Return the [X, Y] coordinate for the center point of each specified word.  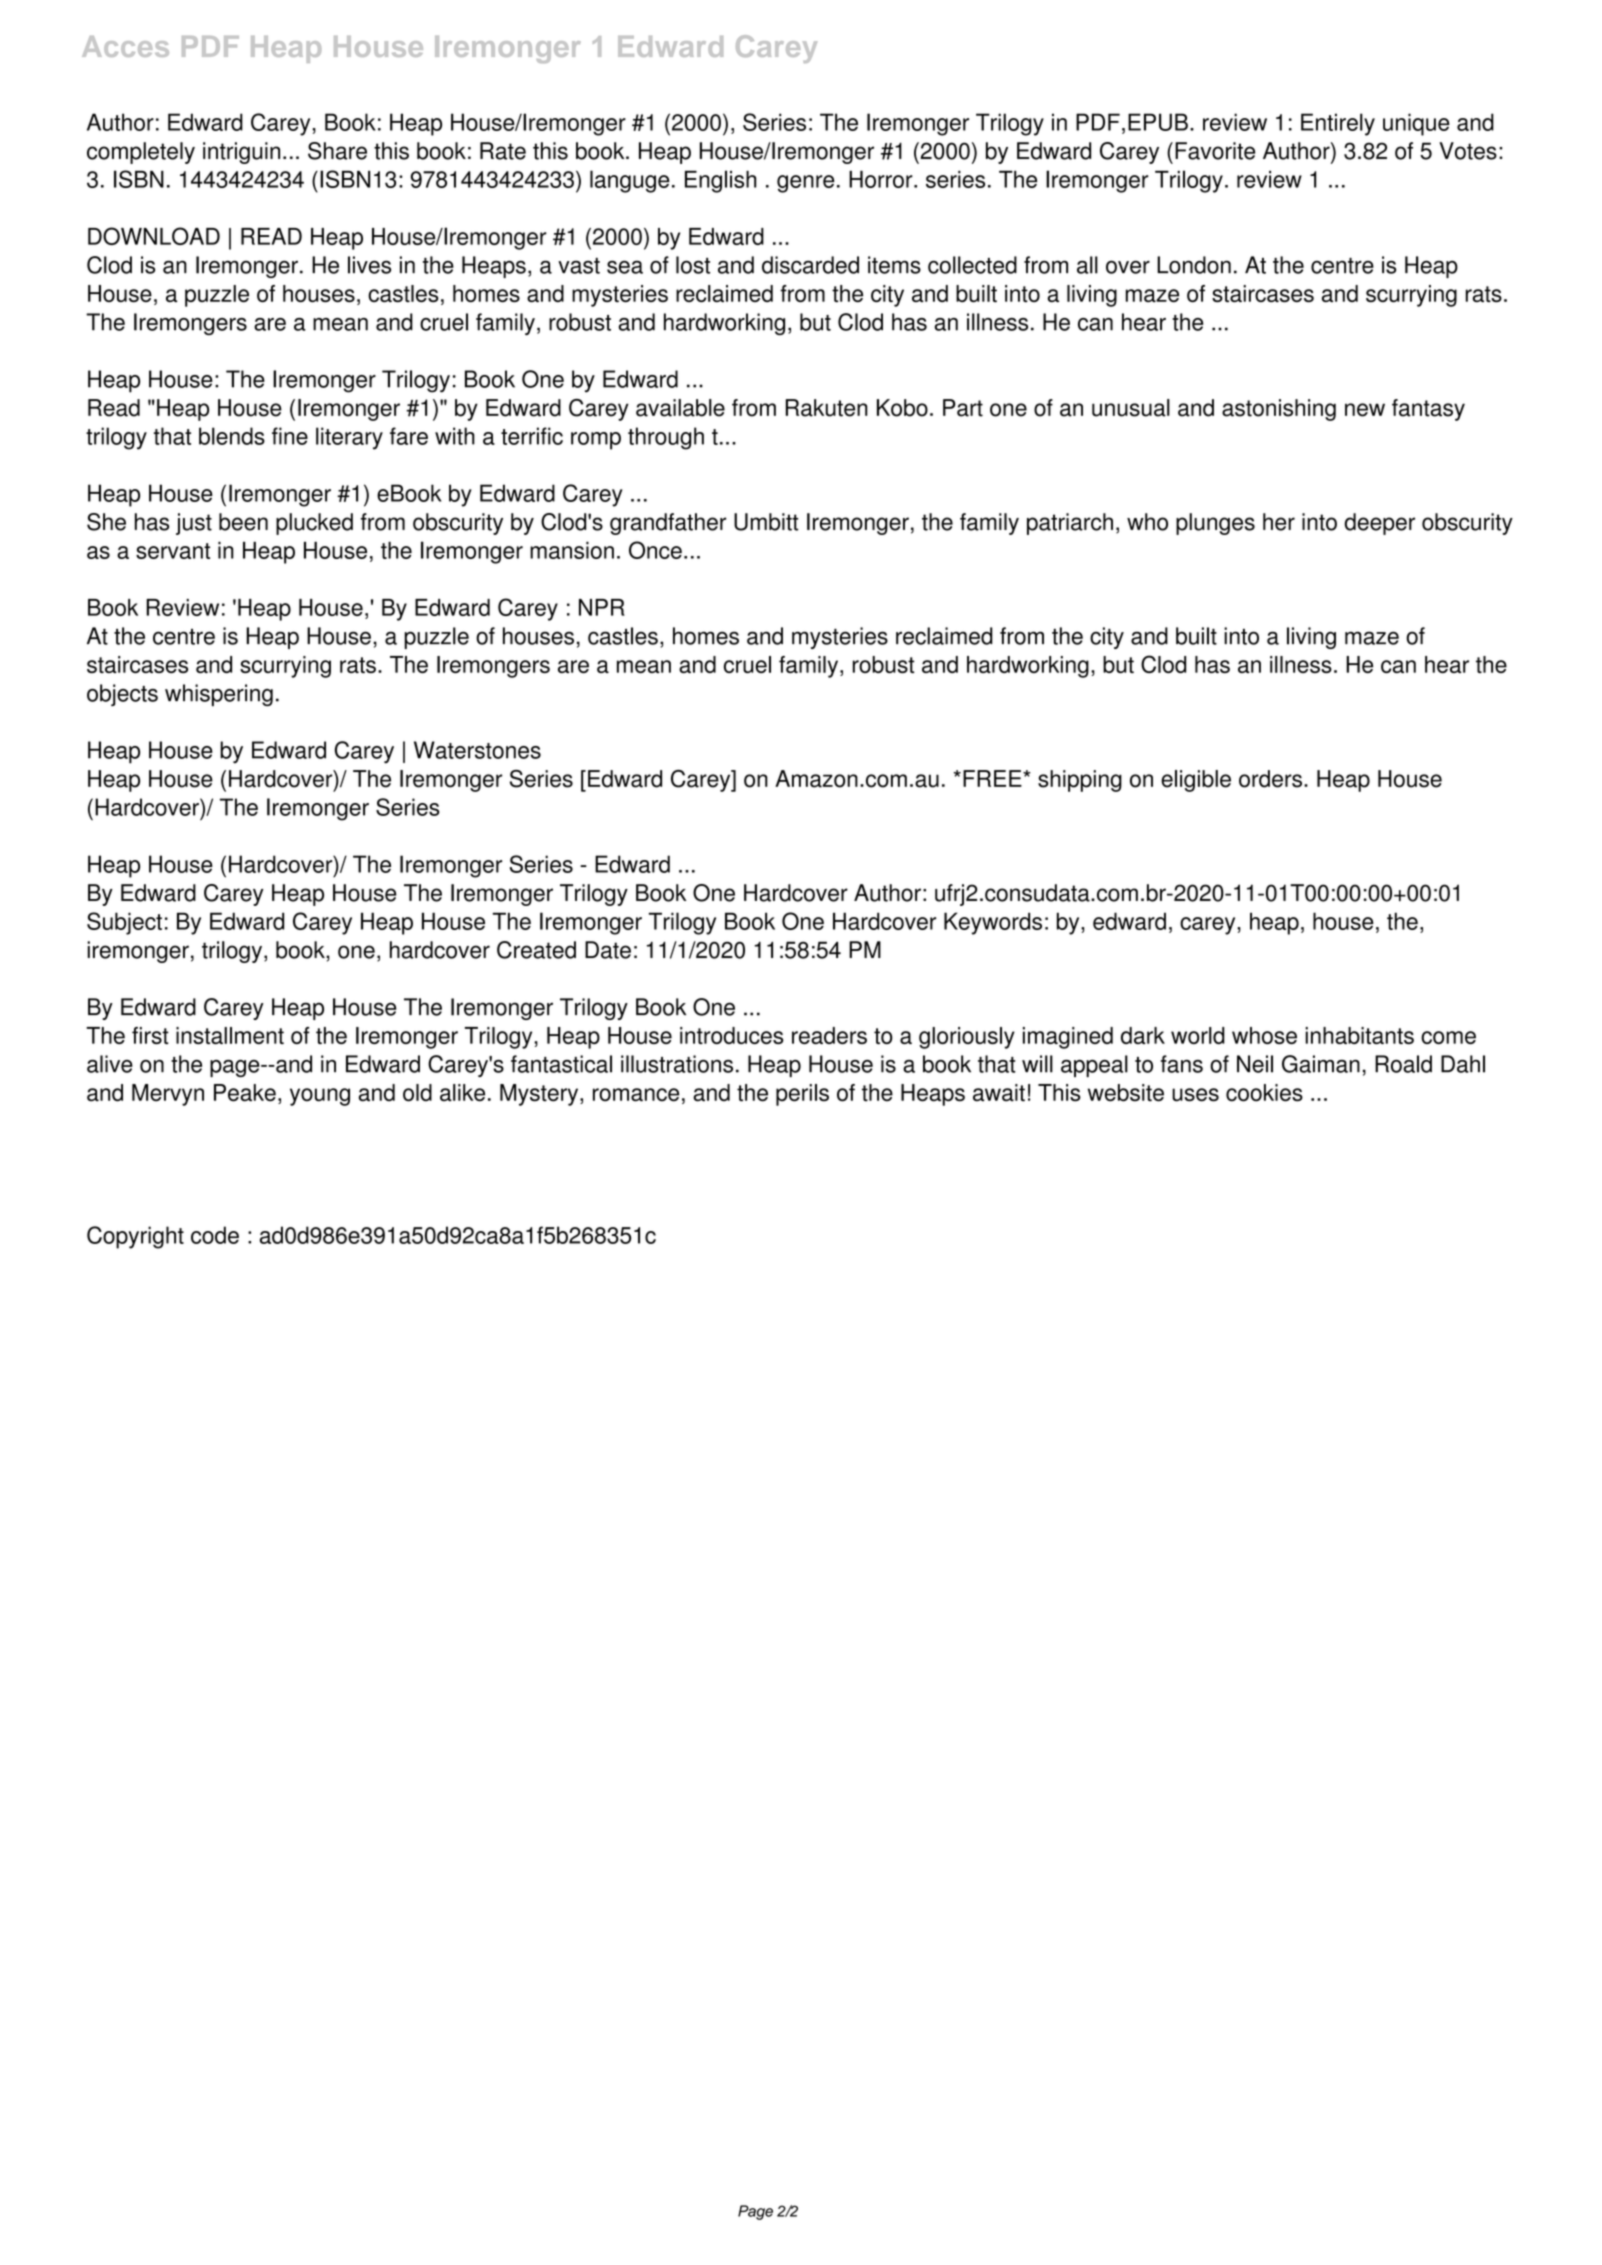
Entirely [1338, 124]
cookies [1264, 1093]
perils [802, 1095]
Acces [125, 46]
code [215, 1235]
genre [806, 184]
